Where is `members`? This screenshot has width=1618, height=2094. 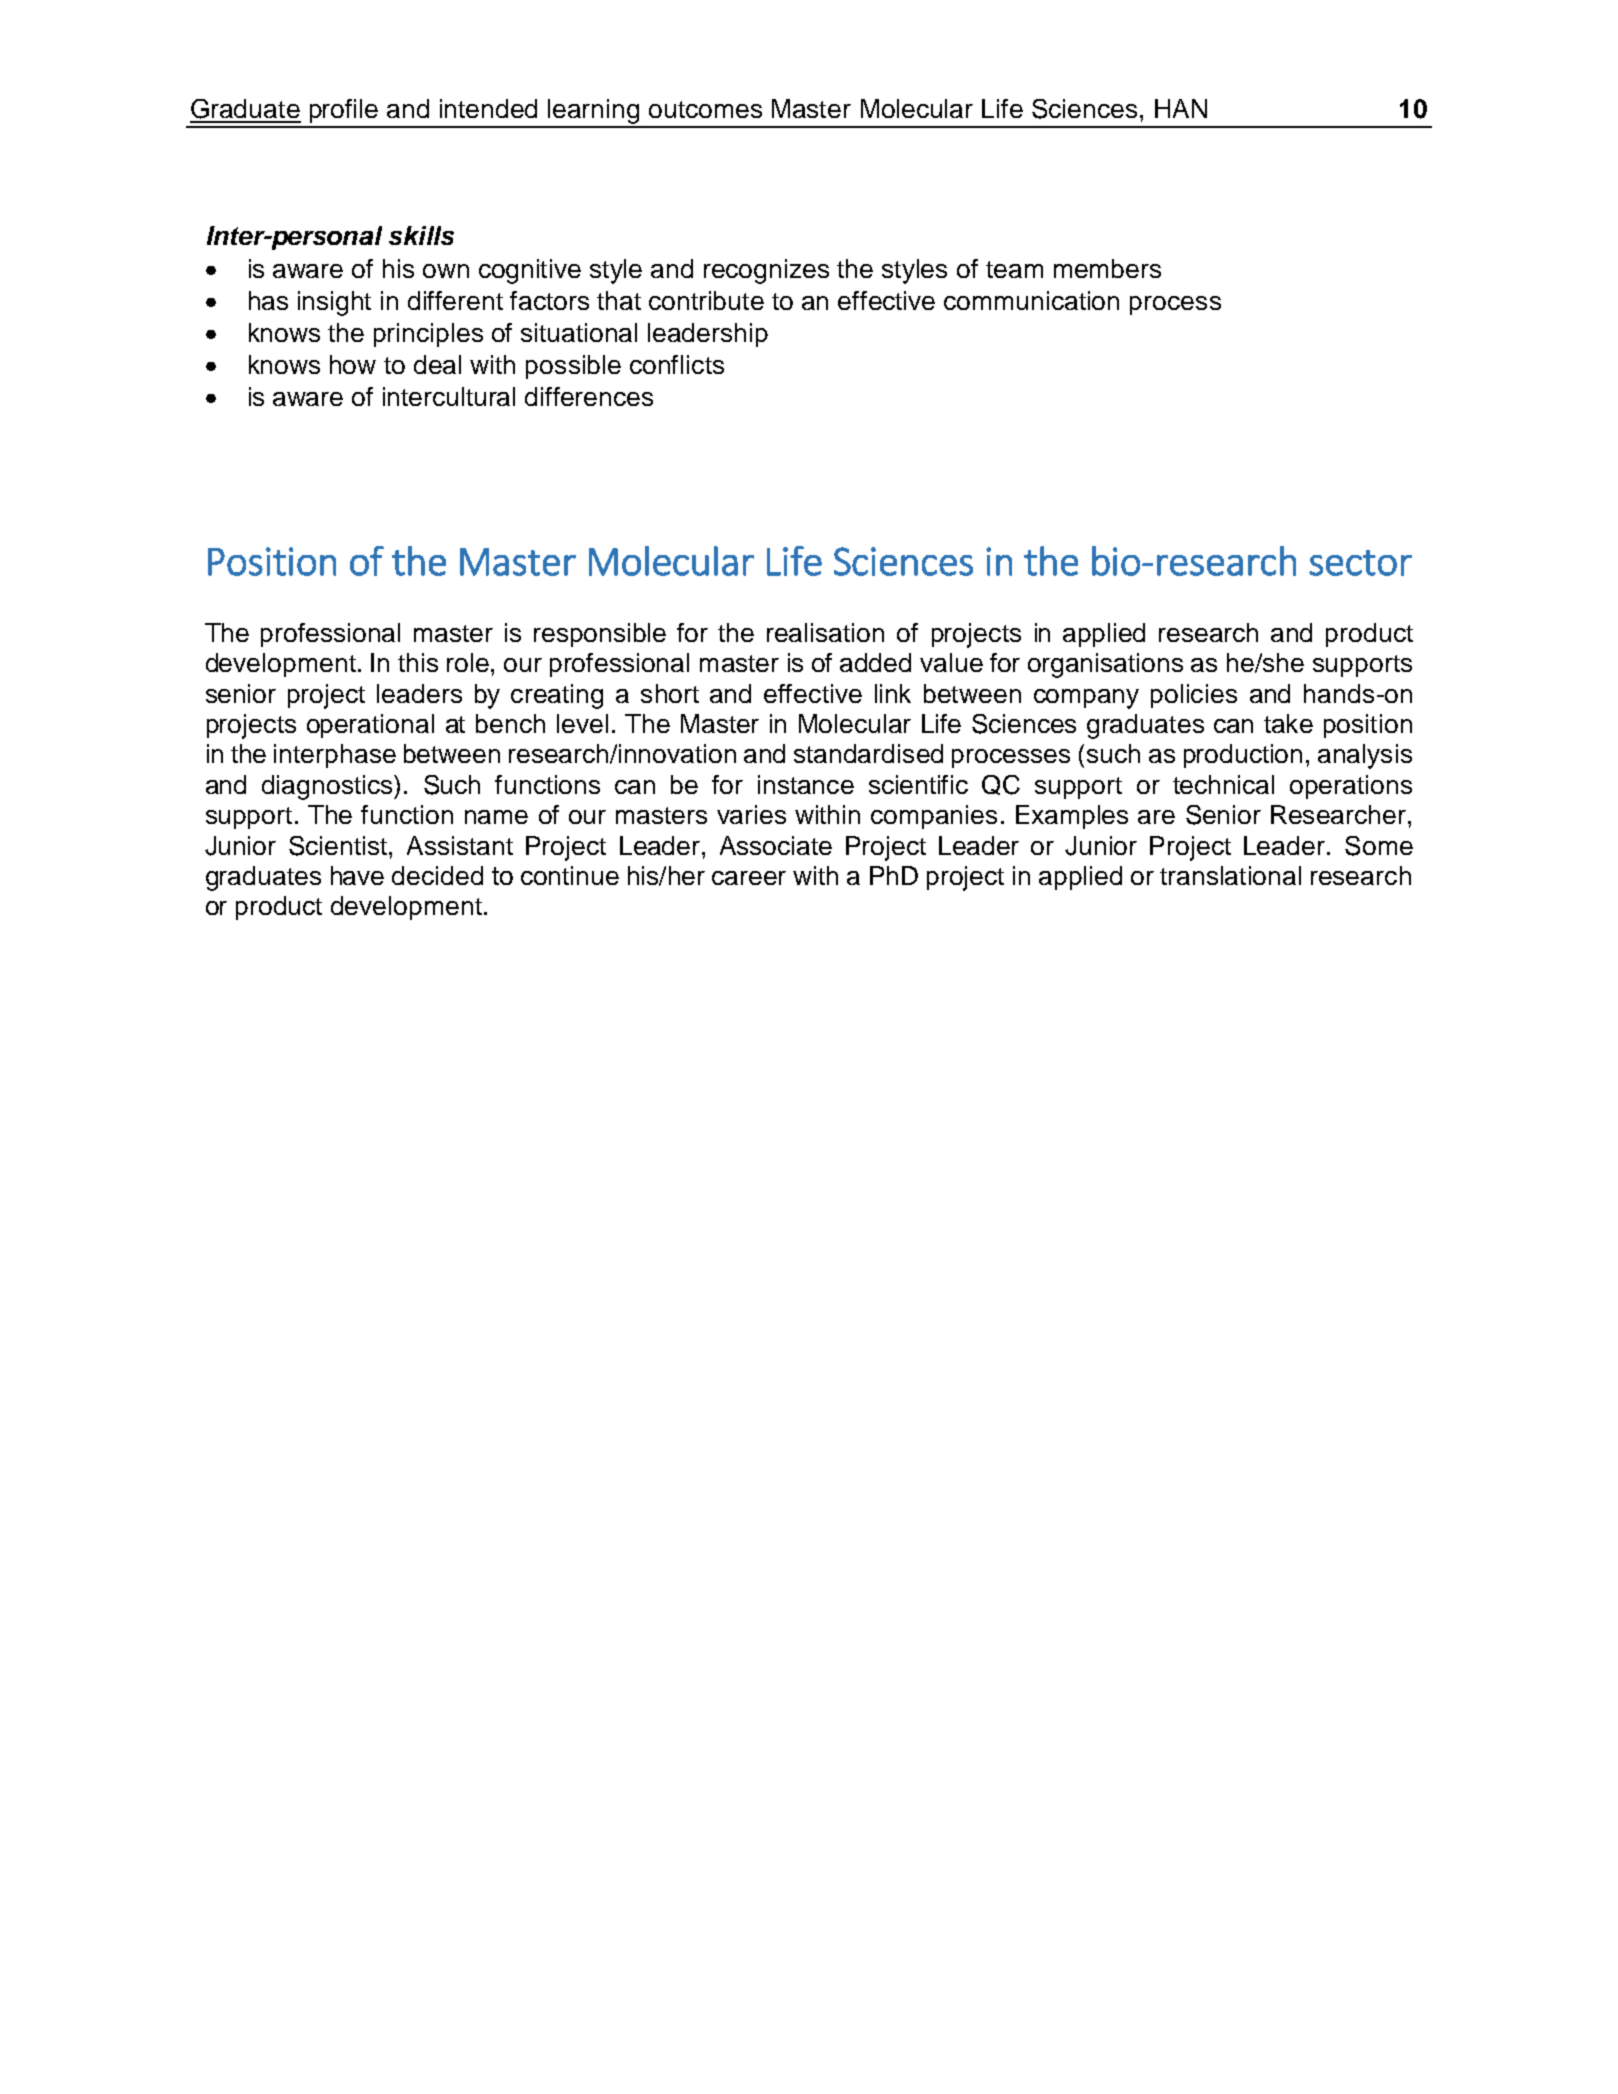 members is located at coordinates (1107, 268).
